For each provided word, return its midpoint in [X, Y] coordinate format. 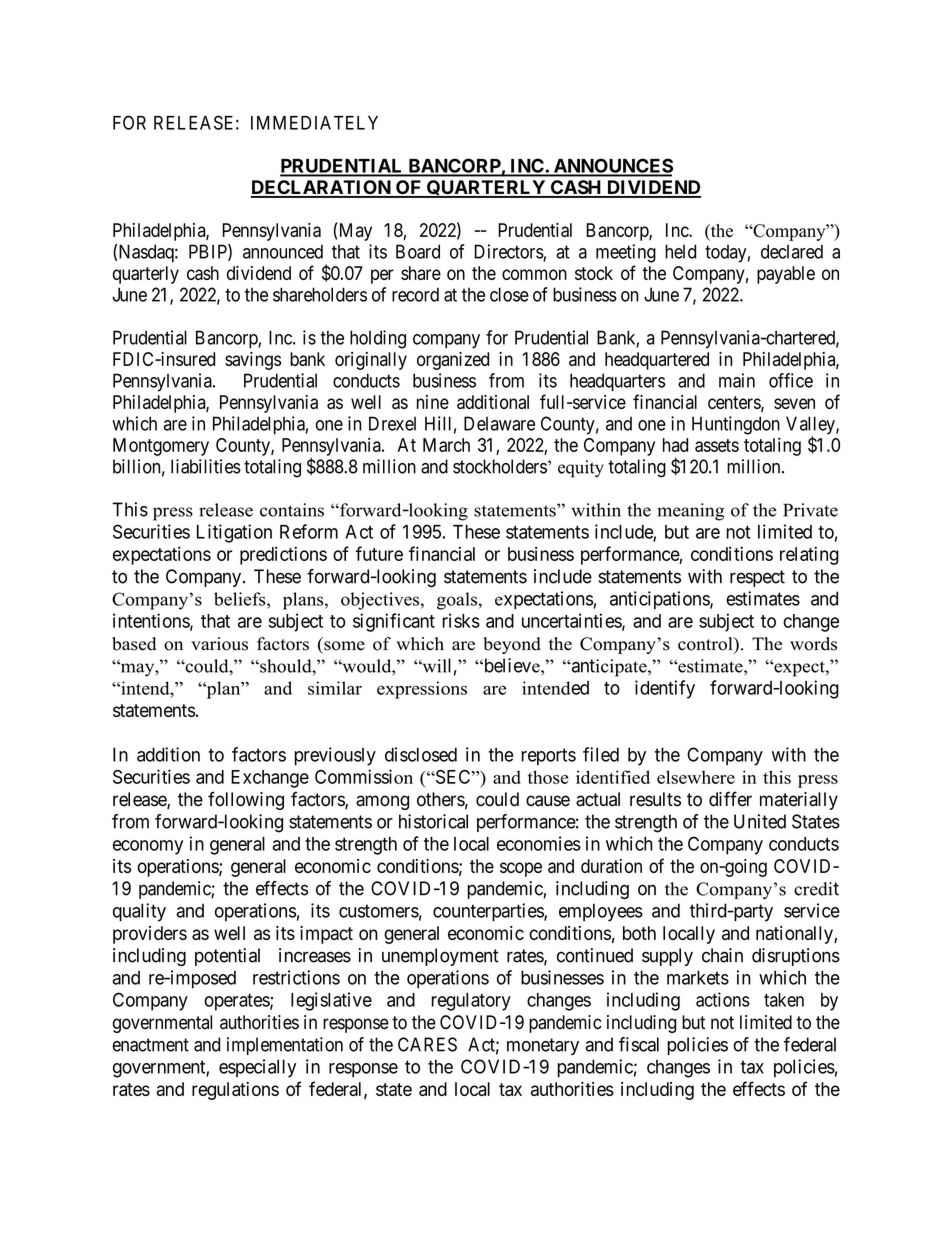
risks [461, 620]
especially [257, 1068]
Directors [509, 252]
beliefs [241, 599]
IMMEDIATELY [314, 123]
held [680, 251]
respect [757, 578]
